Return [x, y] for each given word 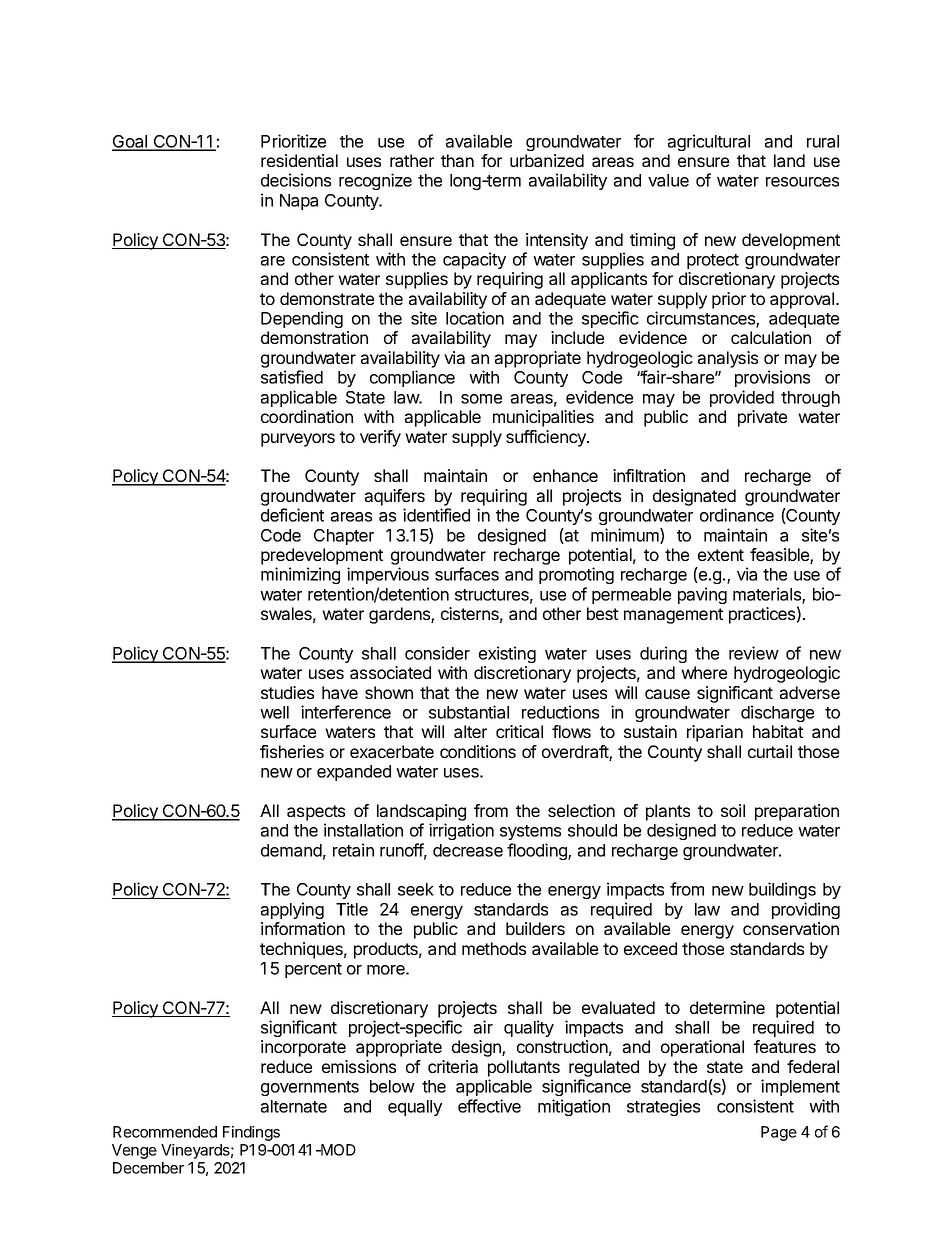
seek [416, 889]
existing [507, 654]
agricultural [709, 142]
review [754, 653]
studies [287, 692]
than [457, 160]
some [481, 399]
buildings [782, 890]
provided [742, 398]
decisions [296, 180]
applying [292, 910]
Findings [251, 1133]
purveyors [298, 440]
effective [489, 1106]
